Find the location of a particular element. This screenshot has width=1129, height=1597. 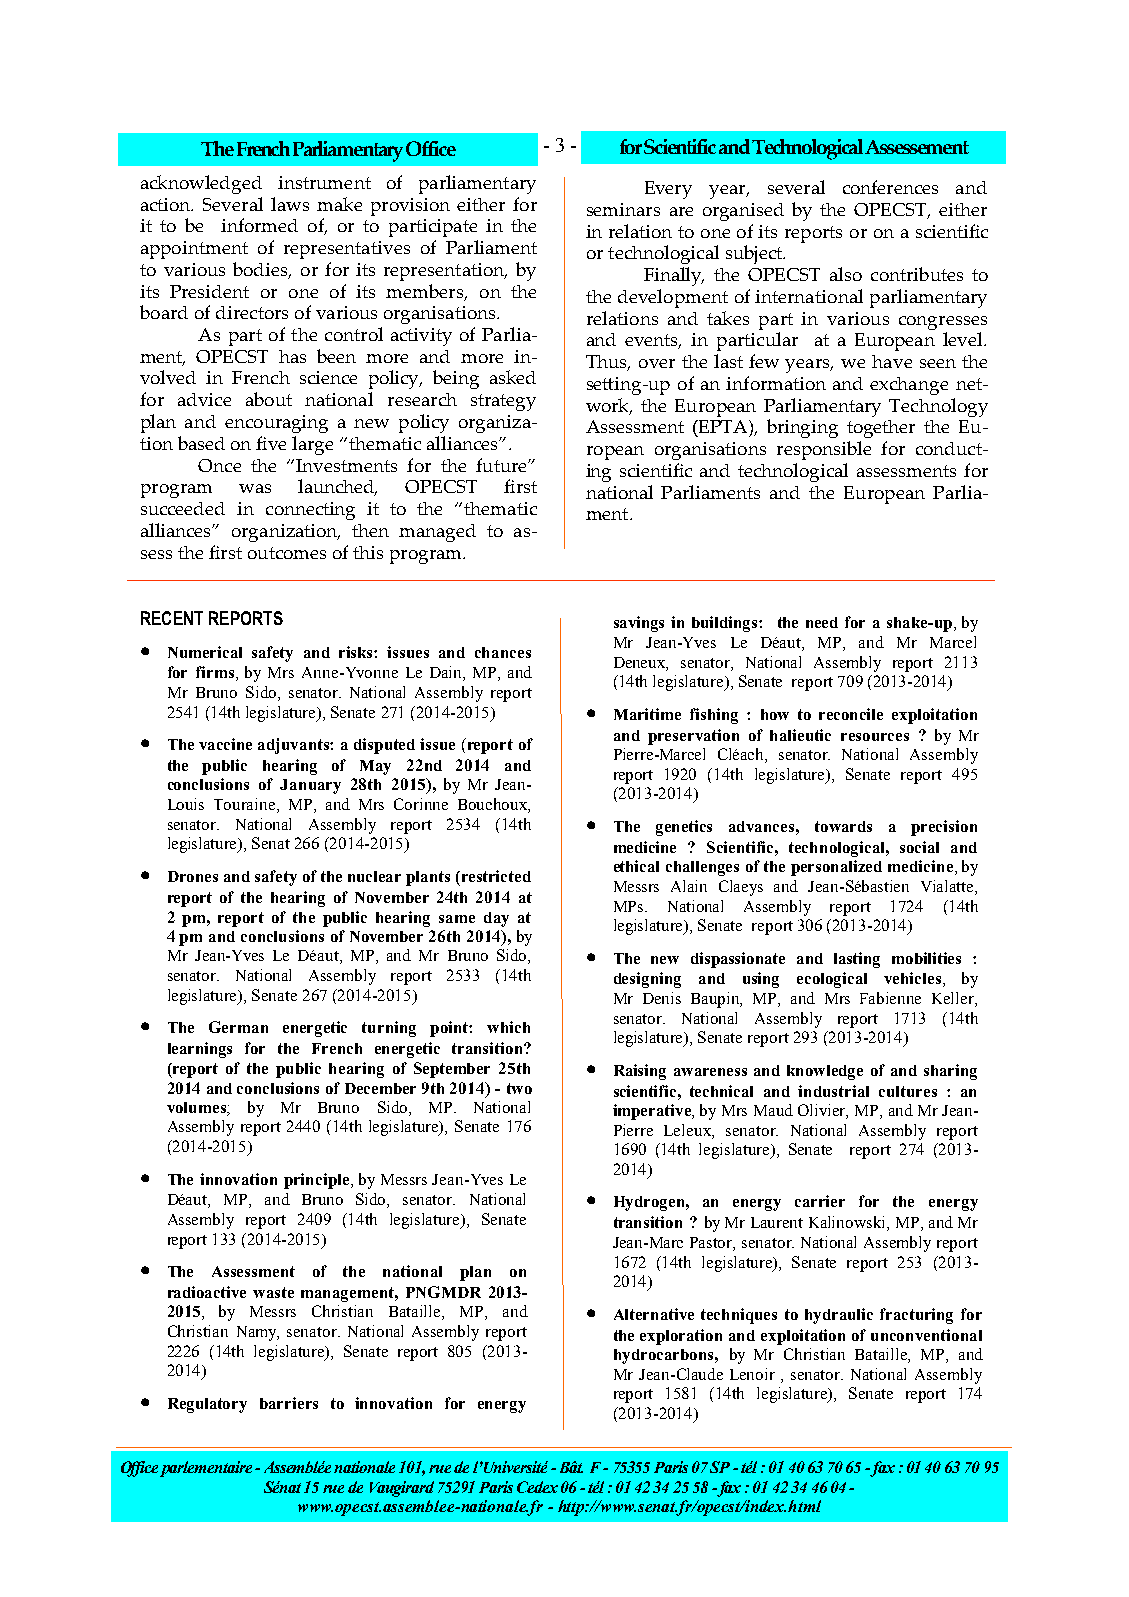

German is located at coordinates (238, 1027).
